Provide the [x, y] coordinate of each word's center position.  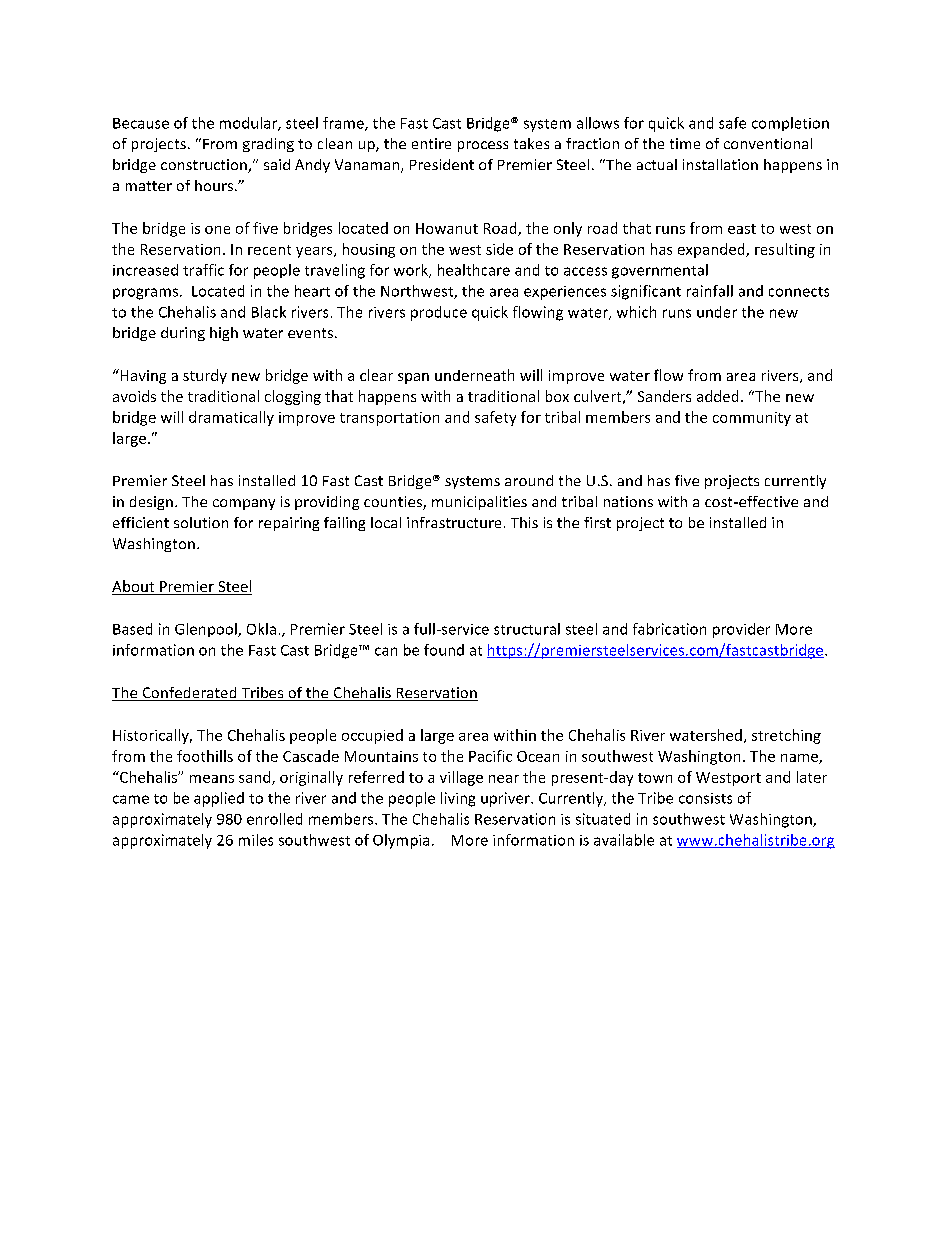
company [244, 504]
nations [628, 501]
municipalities [479, 503]
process [483, 146]
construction [205, 166]
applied [219, 799]
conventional [768, 143]
